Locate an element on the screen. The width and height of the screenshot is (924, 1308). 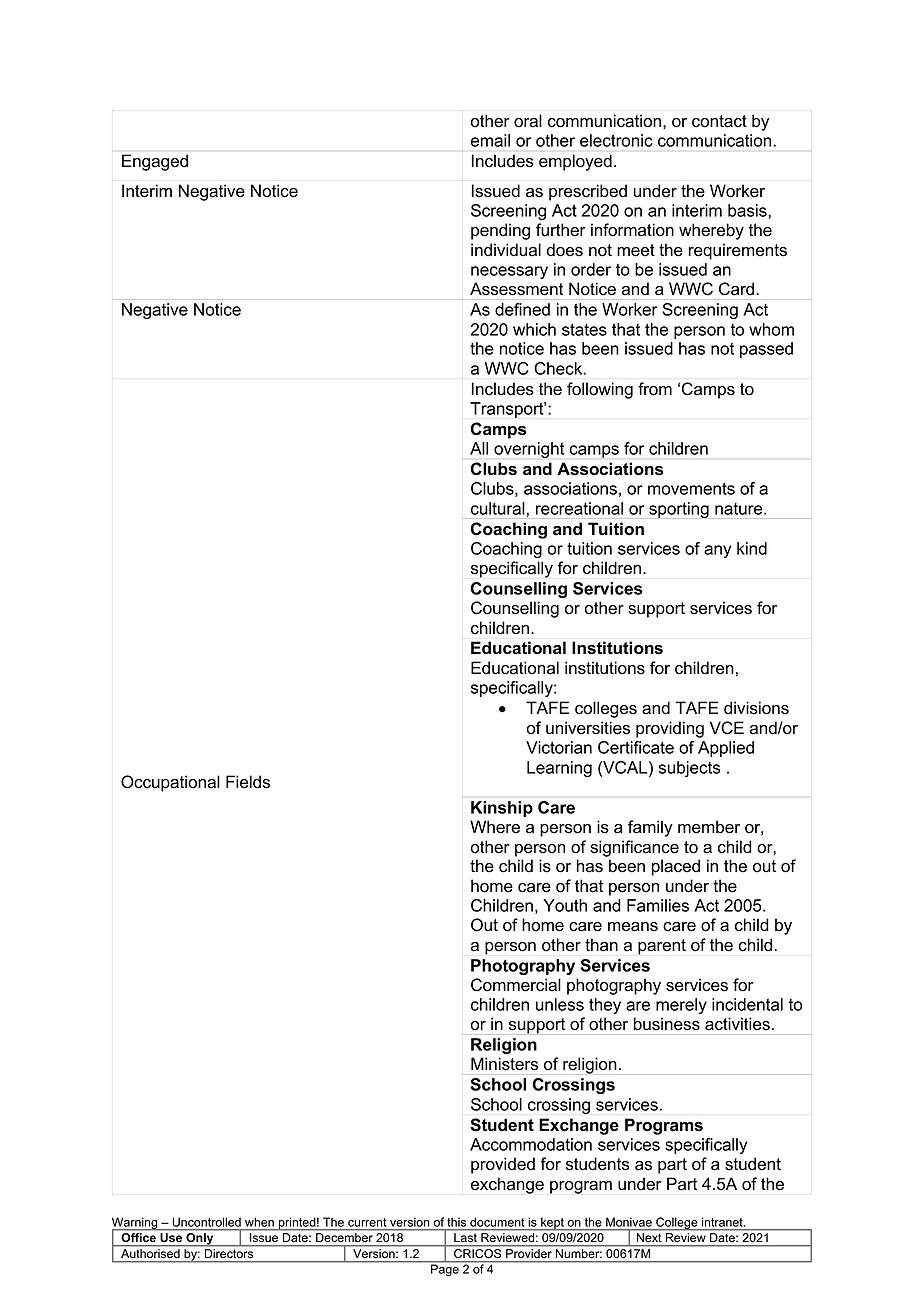
Page is located at coordinates (445, 1270).
